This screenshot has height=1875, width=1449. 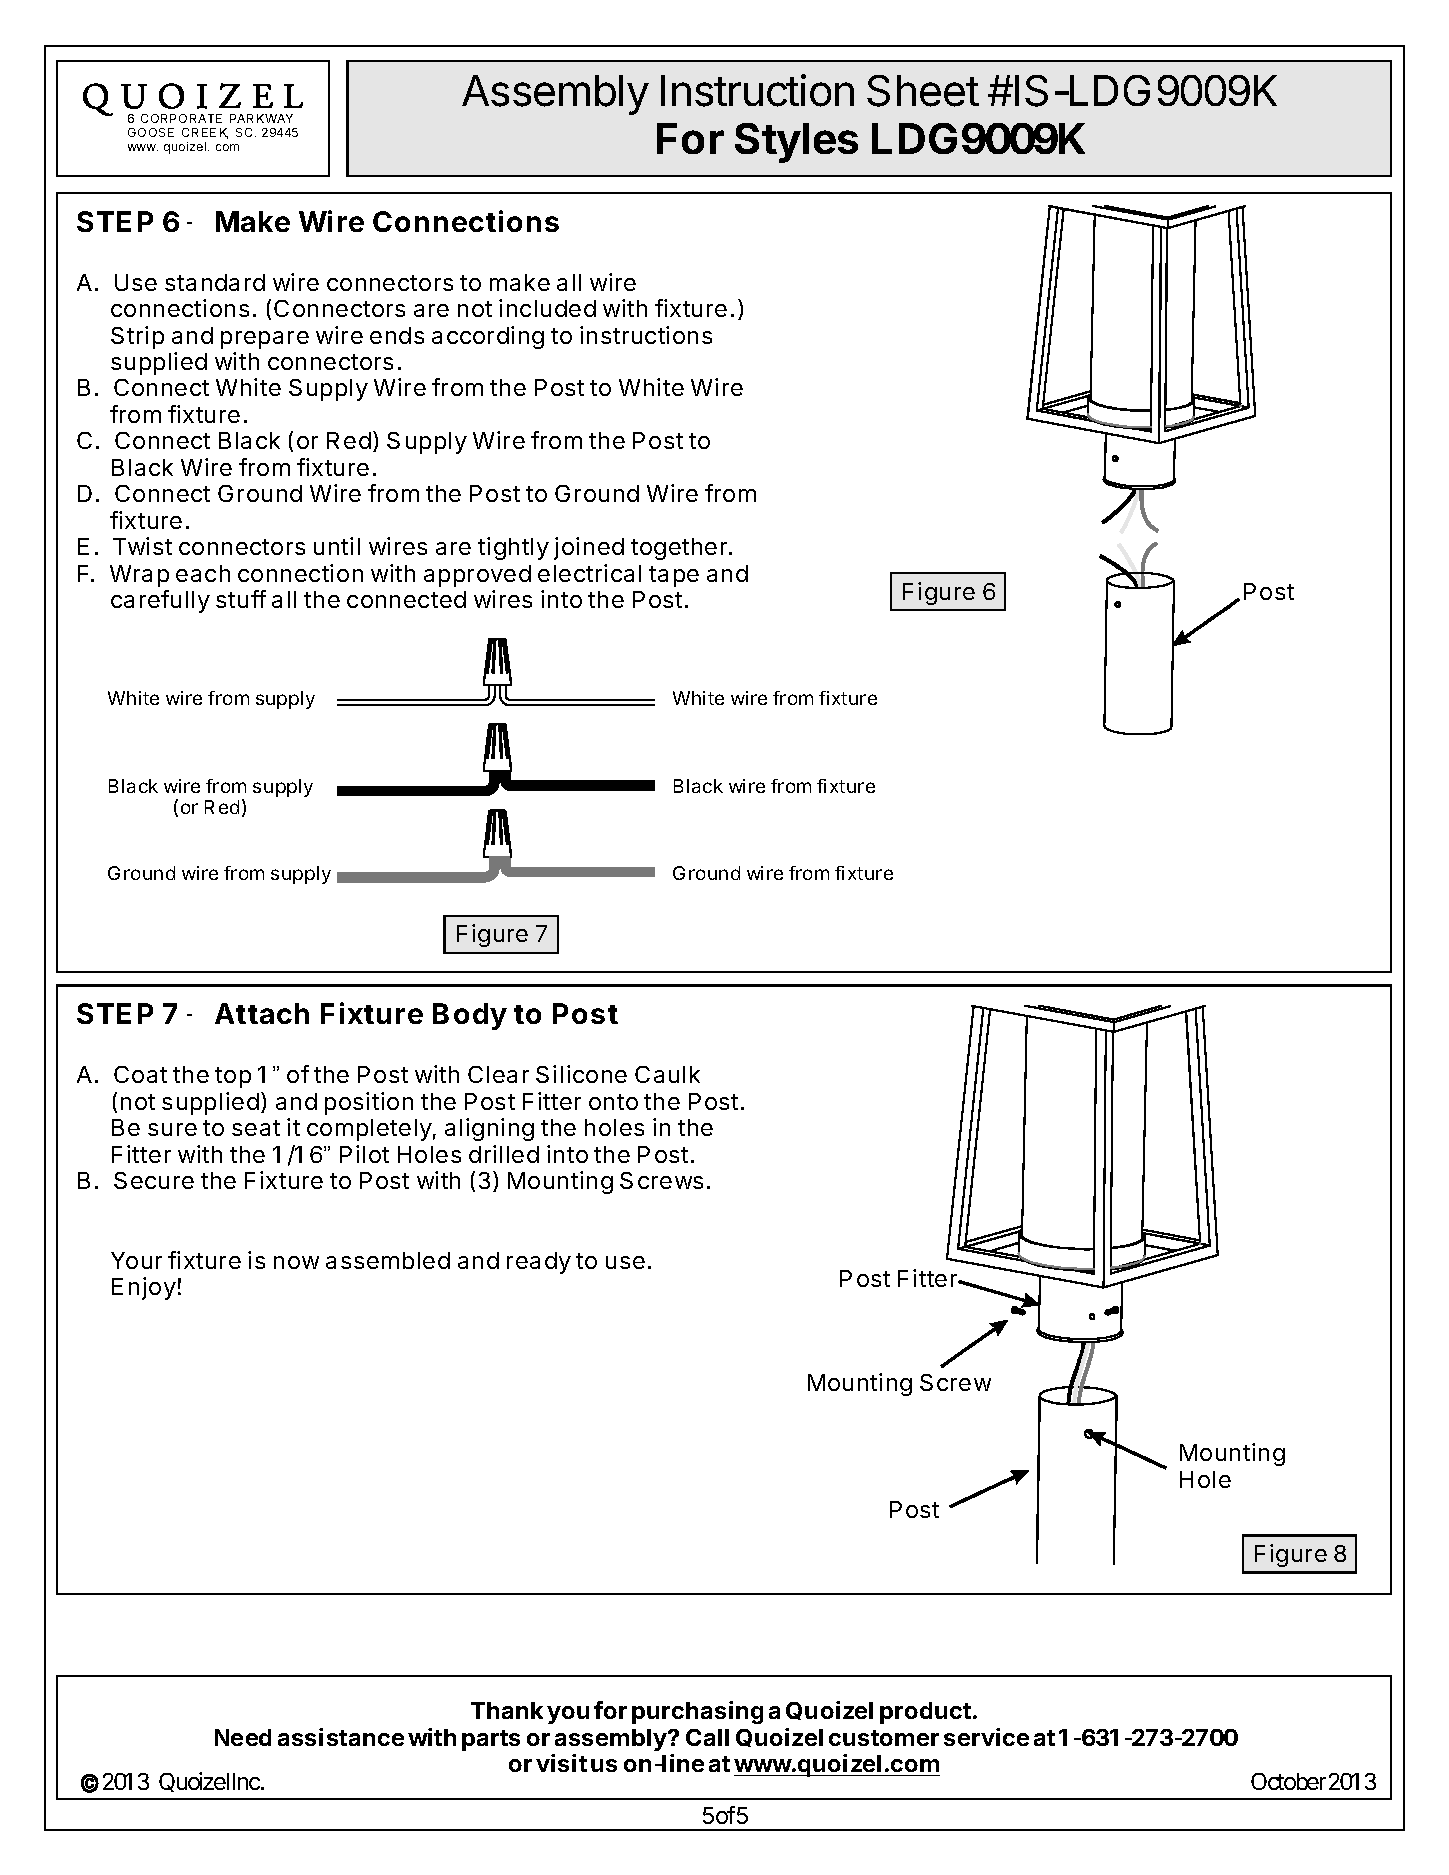 I want to click on Sheet, so click(x=923, y=91).
